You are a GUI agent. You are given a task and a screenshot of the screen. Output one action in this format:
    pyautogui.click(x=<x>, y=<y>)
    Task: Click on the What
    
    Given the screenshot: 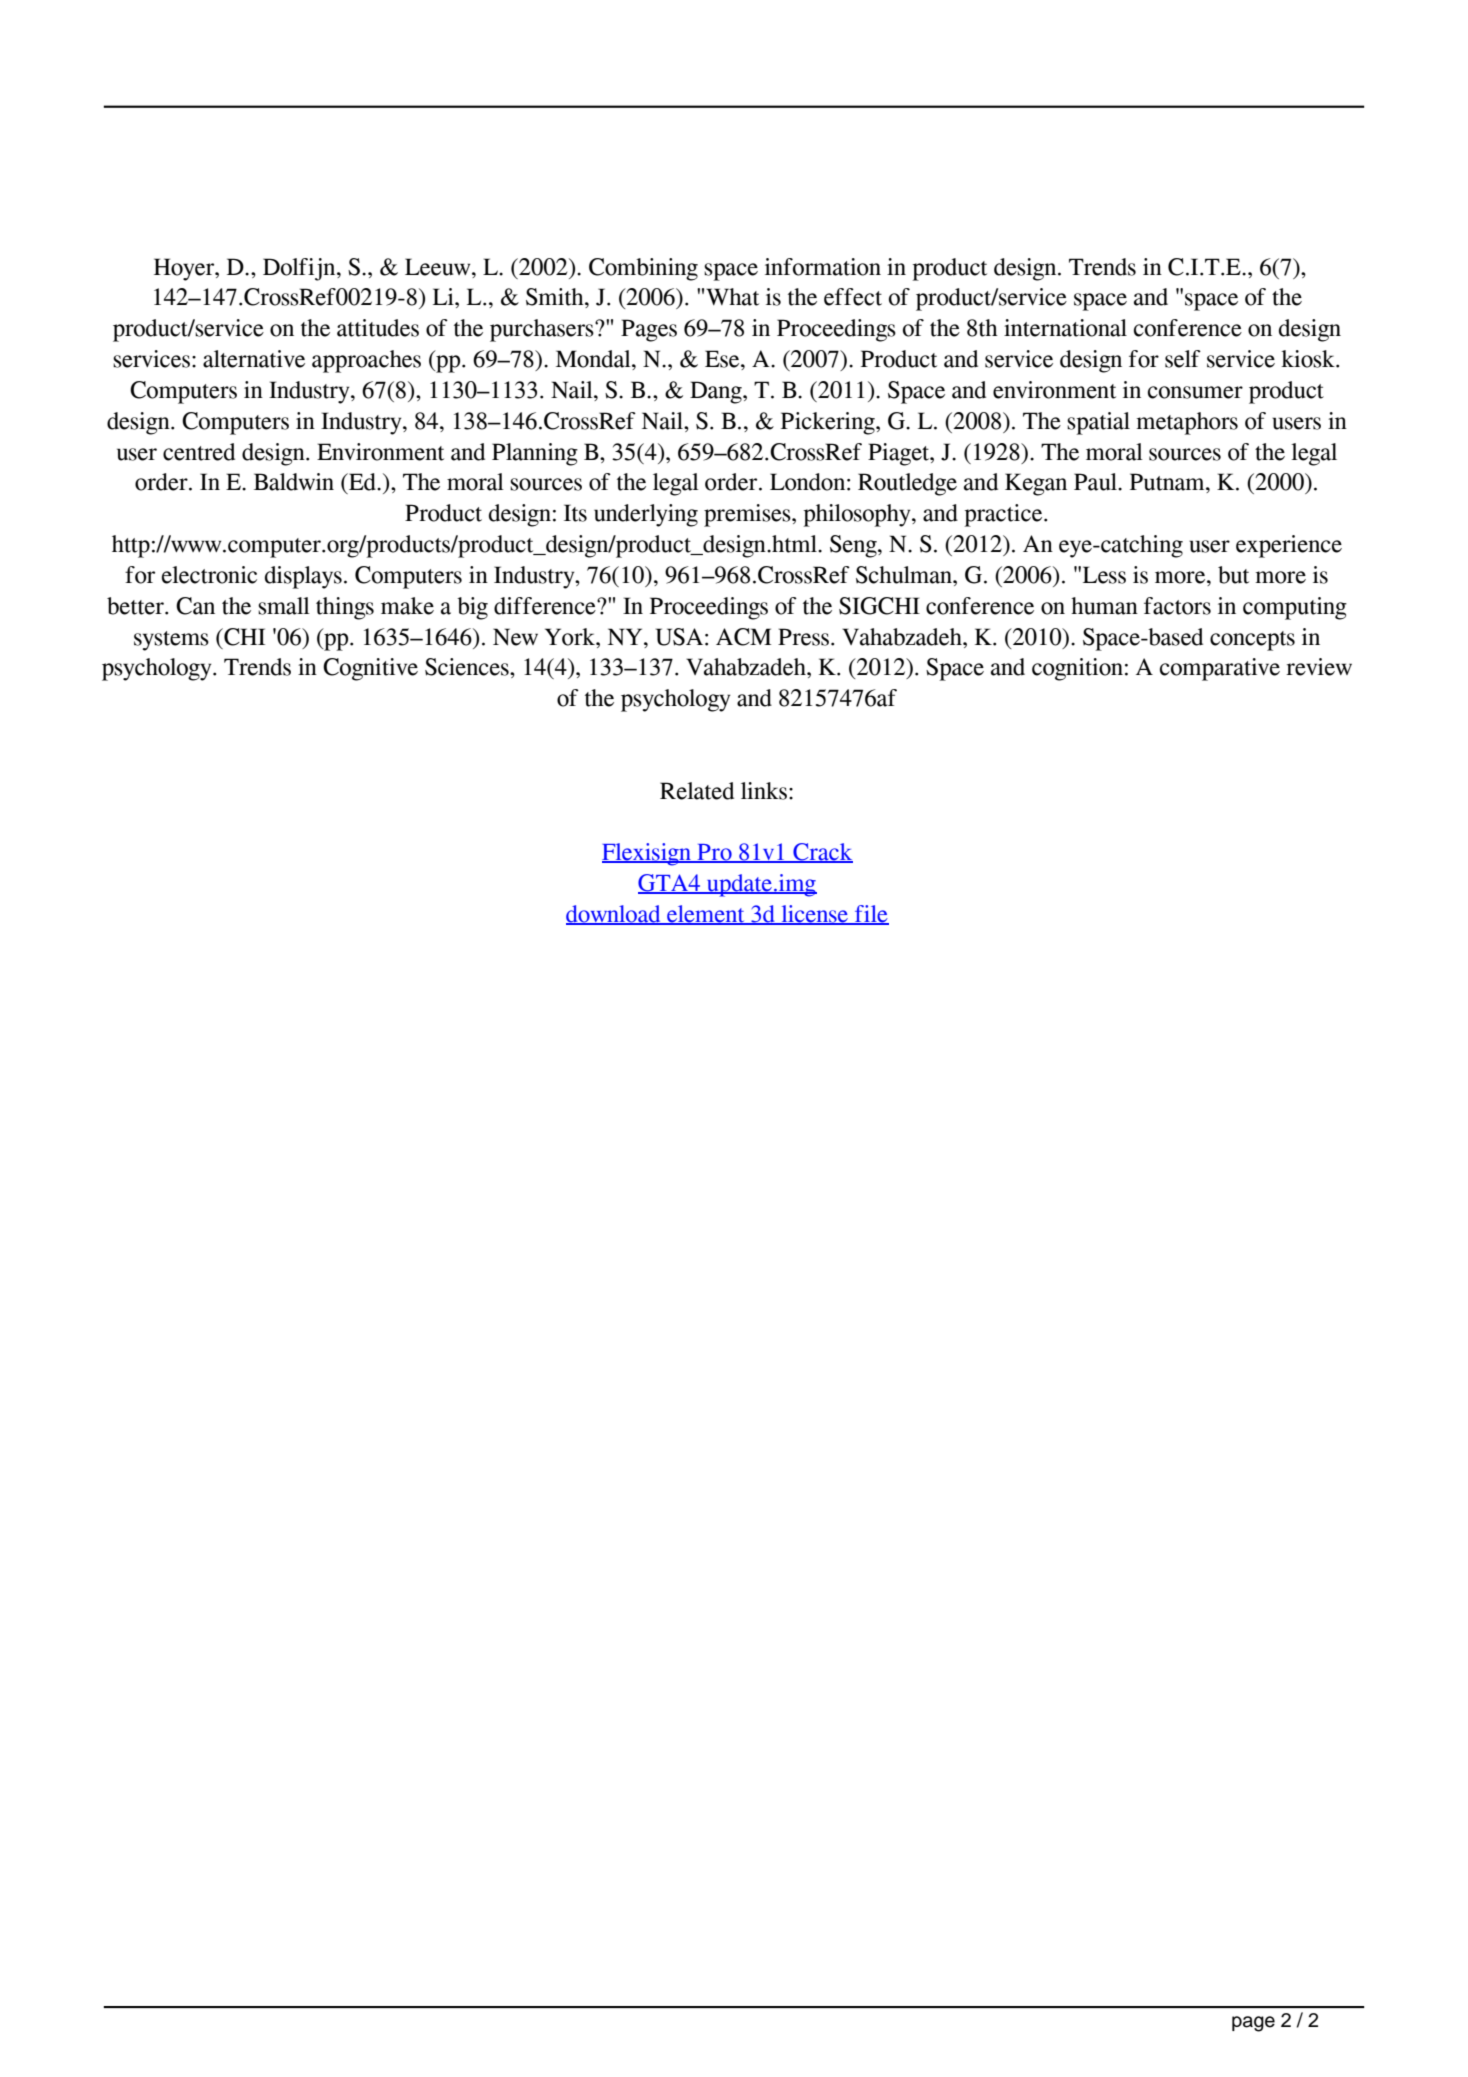 What is the action you would take?
    pyautogui.click(x=732, y=297)
